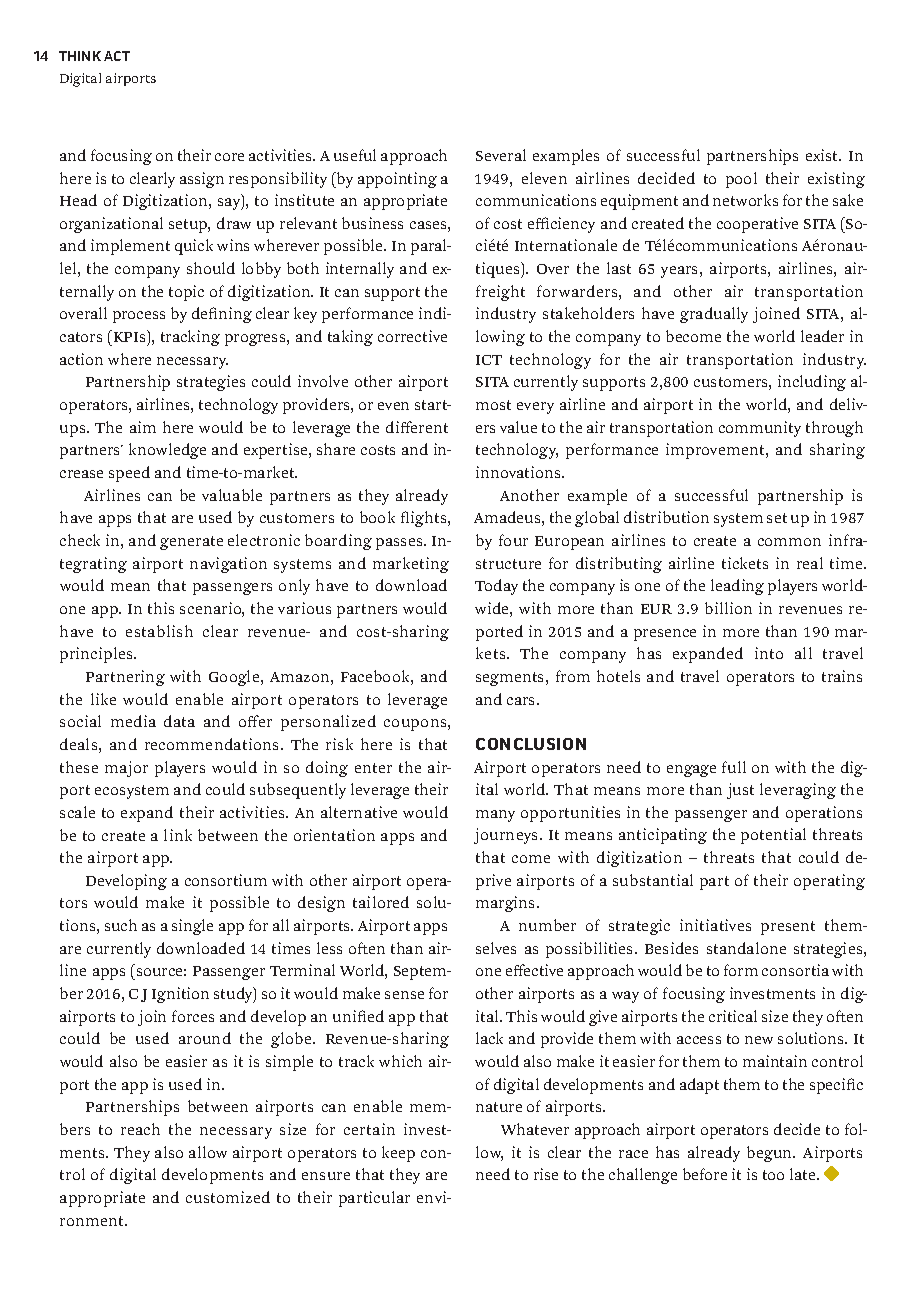 Image resolution: width=924 pixels, height=1310 pixels. What do you see at coordinates (80, 56) in the document?
I see `THINK` at bounding box center [80, 56].
